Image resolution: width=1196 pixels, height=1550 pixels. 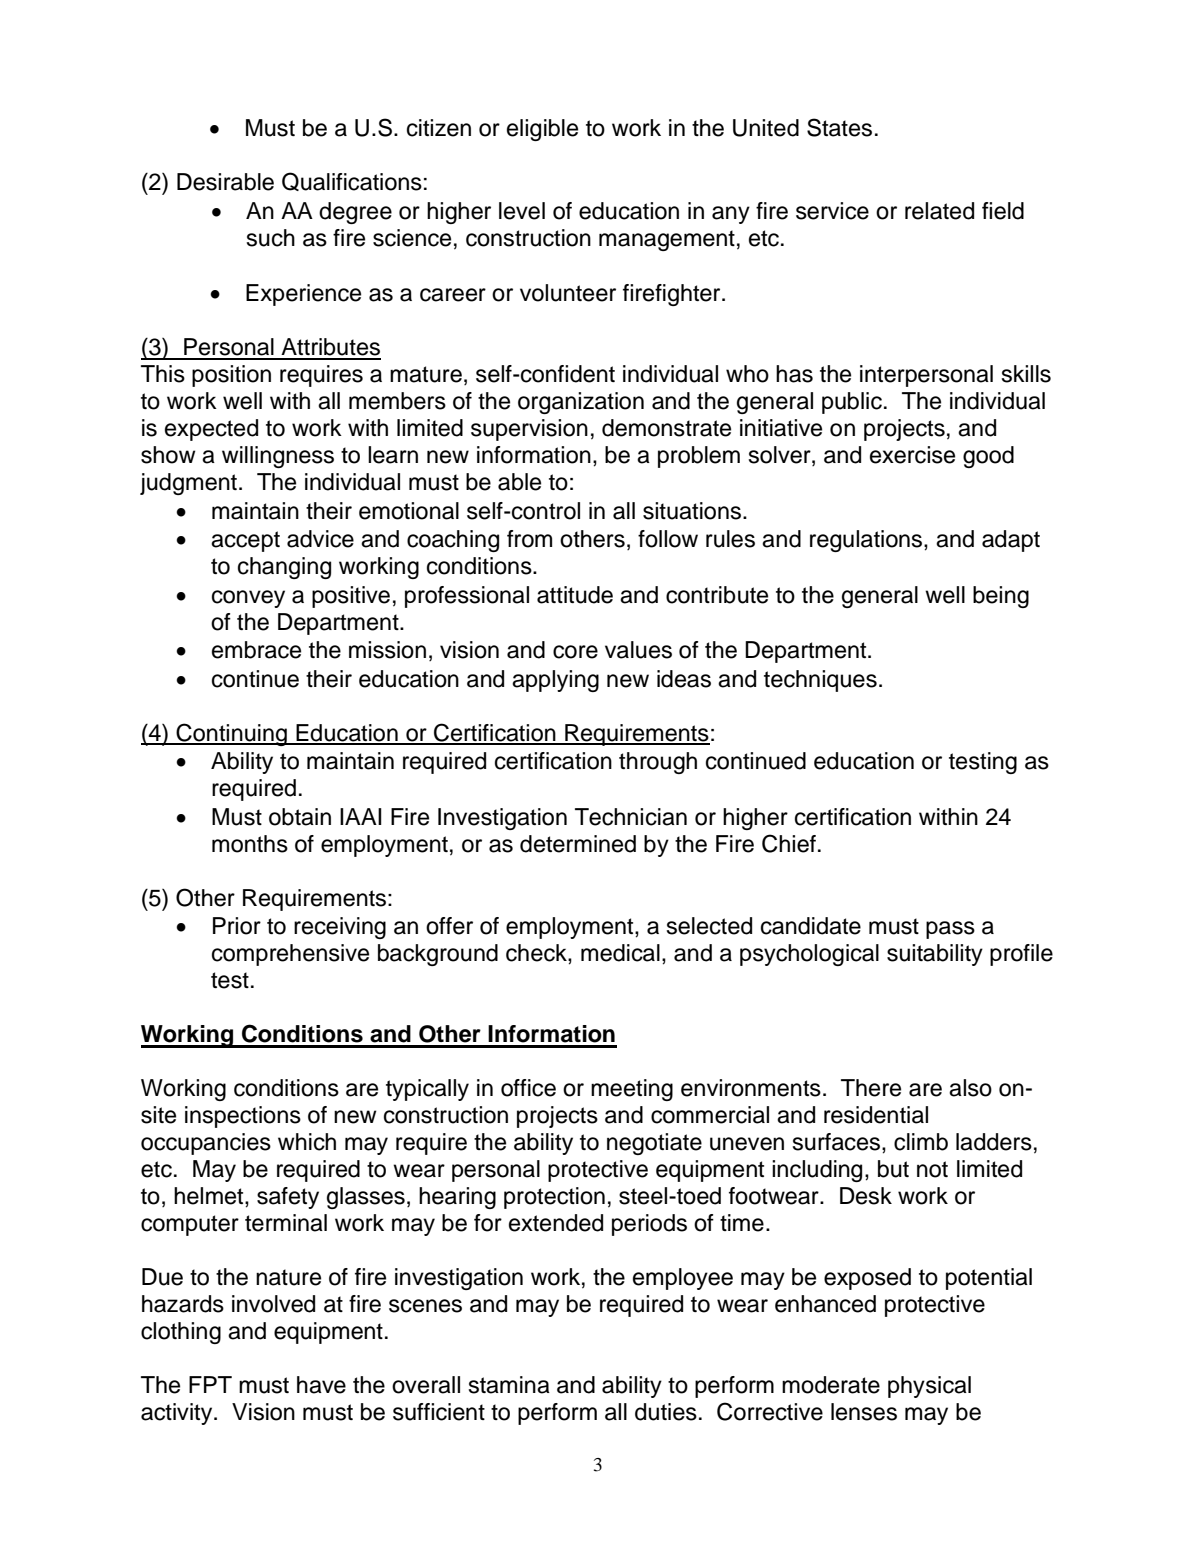 I want to click on also, so click(x=970, y=1088).
